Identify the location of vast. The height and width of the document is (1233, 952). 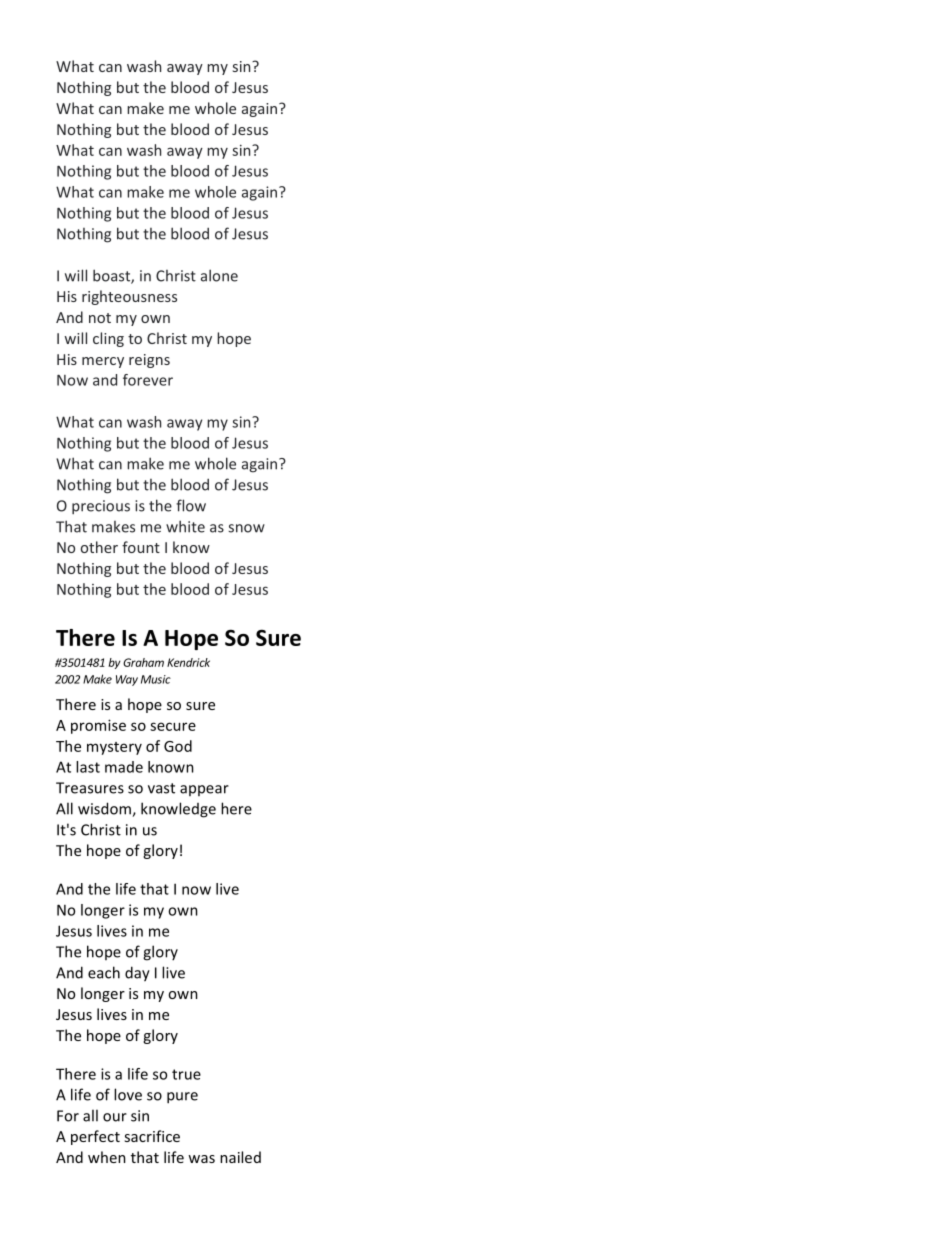
(161, 788).
